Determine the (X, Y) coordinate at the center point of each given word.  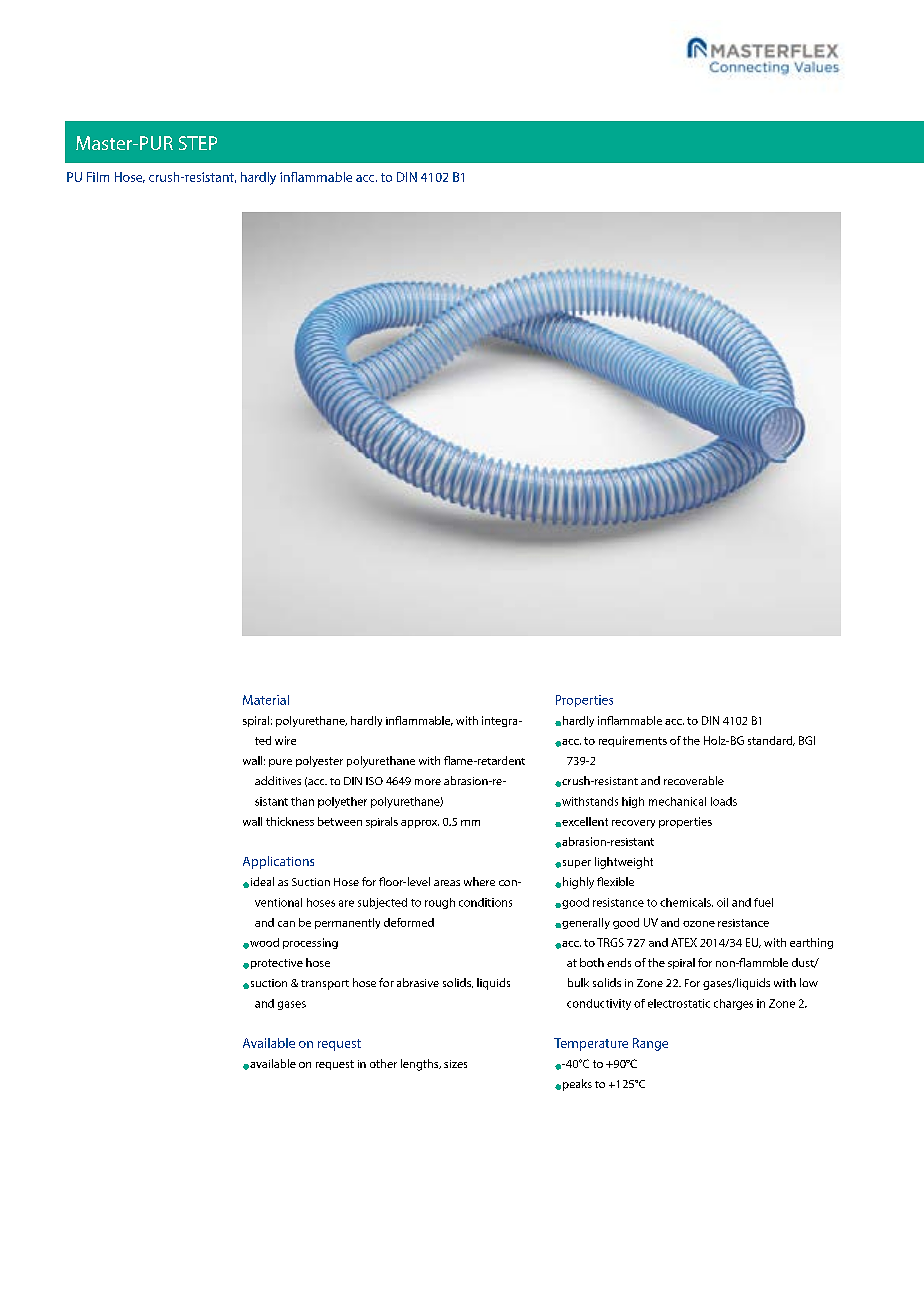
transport (325, 985)
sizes (455, 1064)
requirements (633, 741)
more (428, 782)
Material (266, 700)
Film (98, 177)
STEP (198, 143)
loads (724, 801)
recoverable (694, 780)
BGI (807, 740)
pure (280, 763)
